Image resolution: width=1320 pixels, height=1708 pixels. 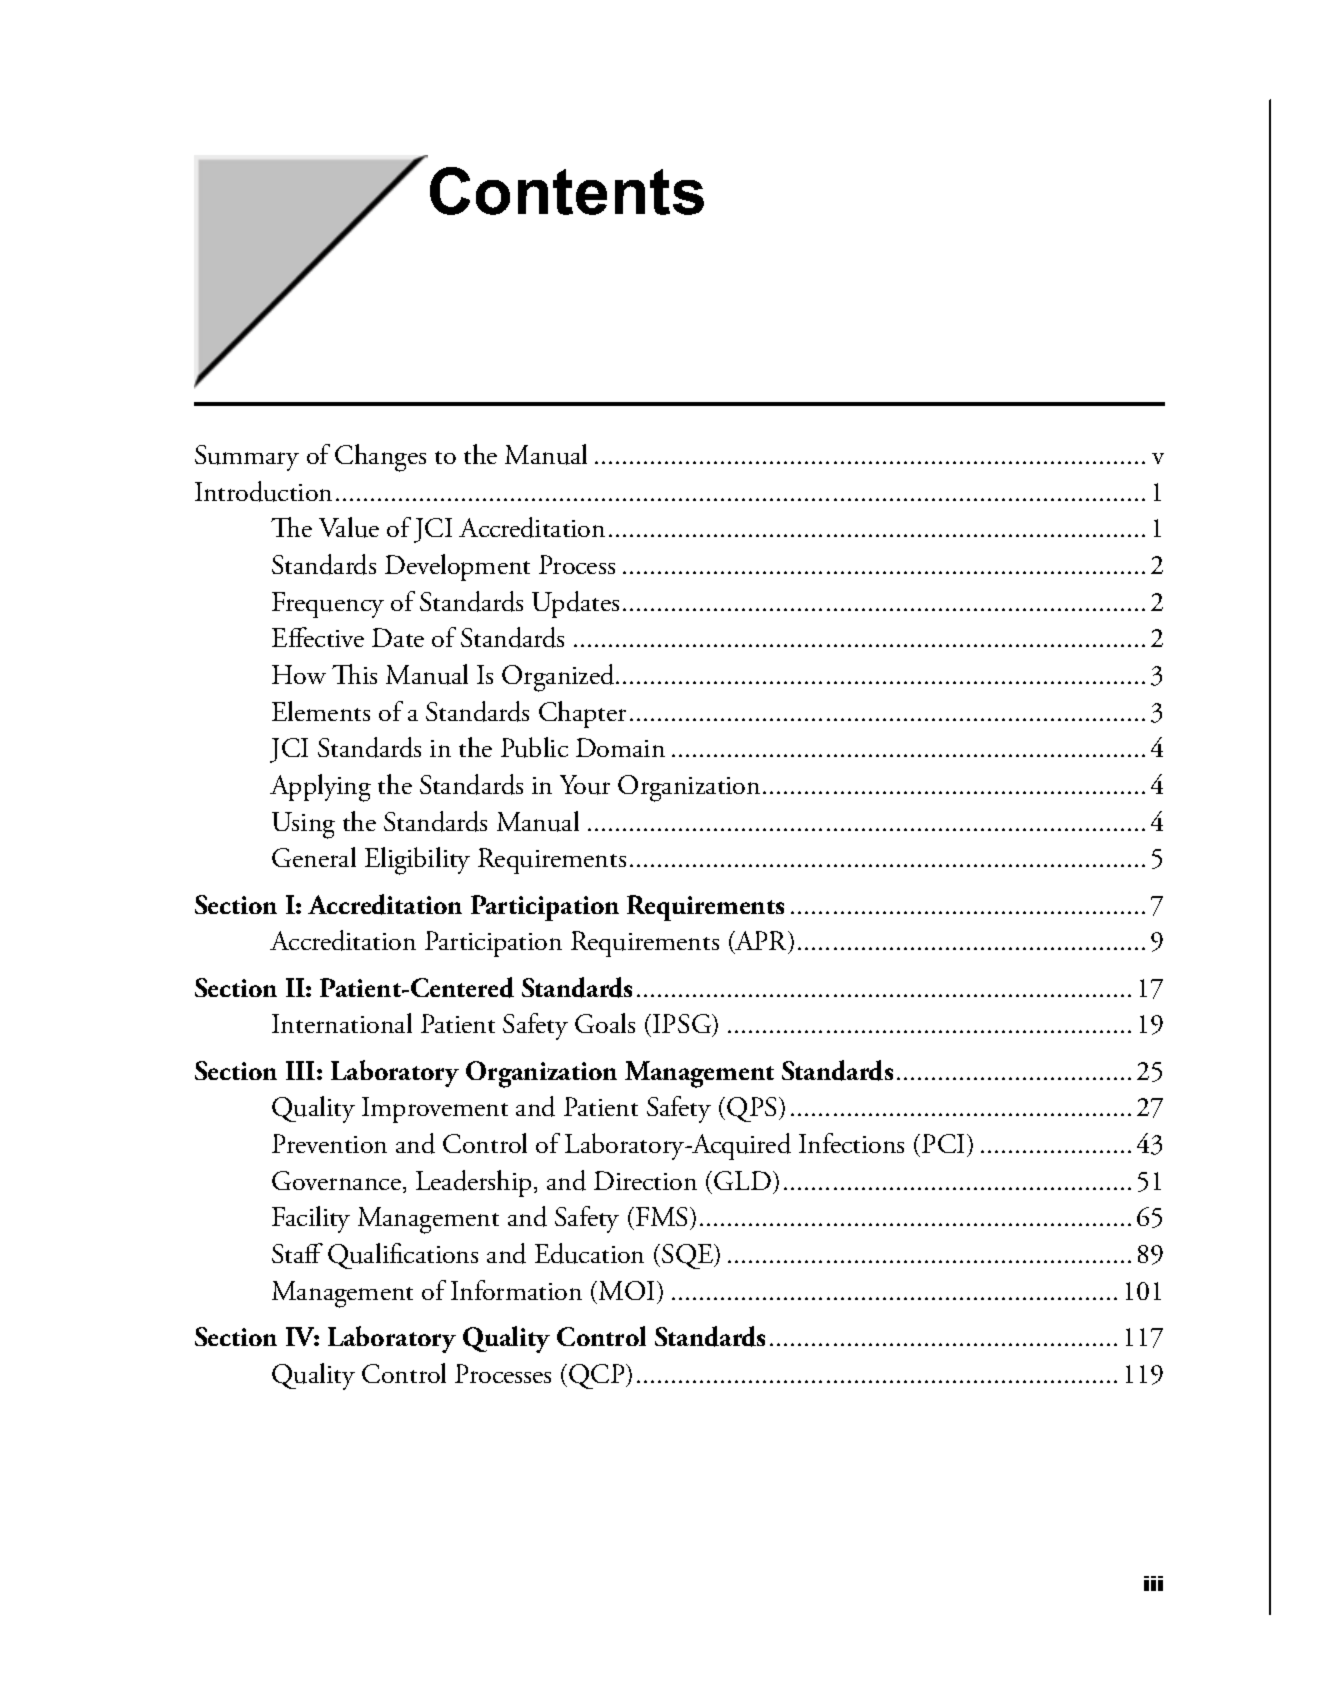 I want to click on International, so click(x=342, y=1023).
